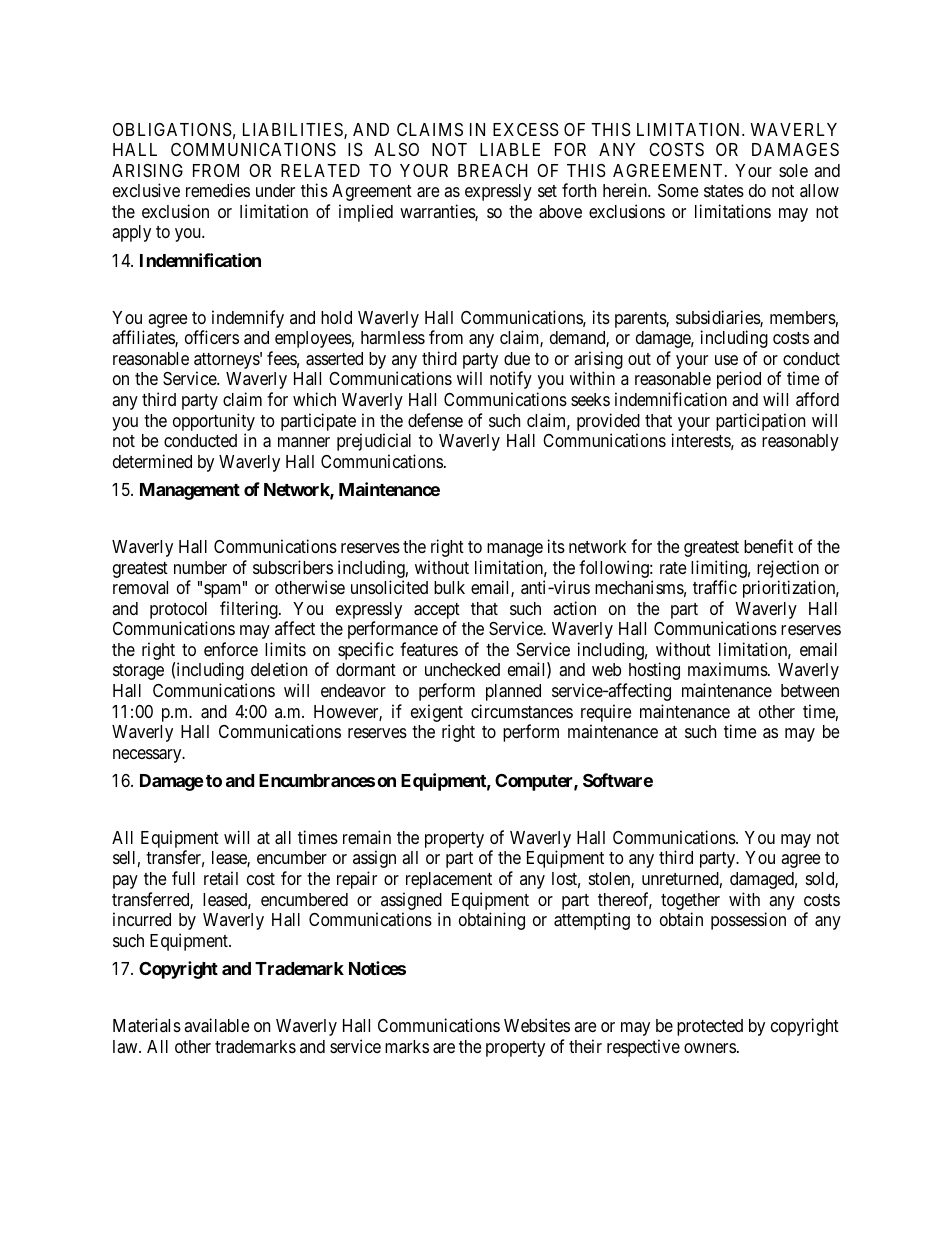  Describe the element at coordinates (739, 380) in the screenshot. I see `period` at that location.
